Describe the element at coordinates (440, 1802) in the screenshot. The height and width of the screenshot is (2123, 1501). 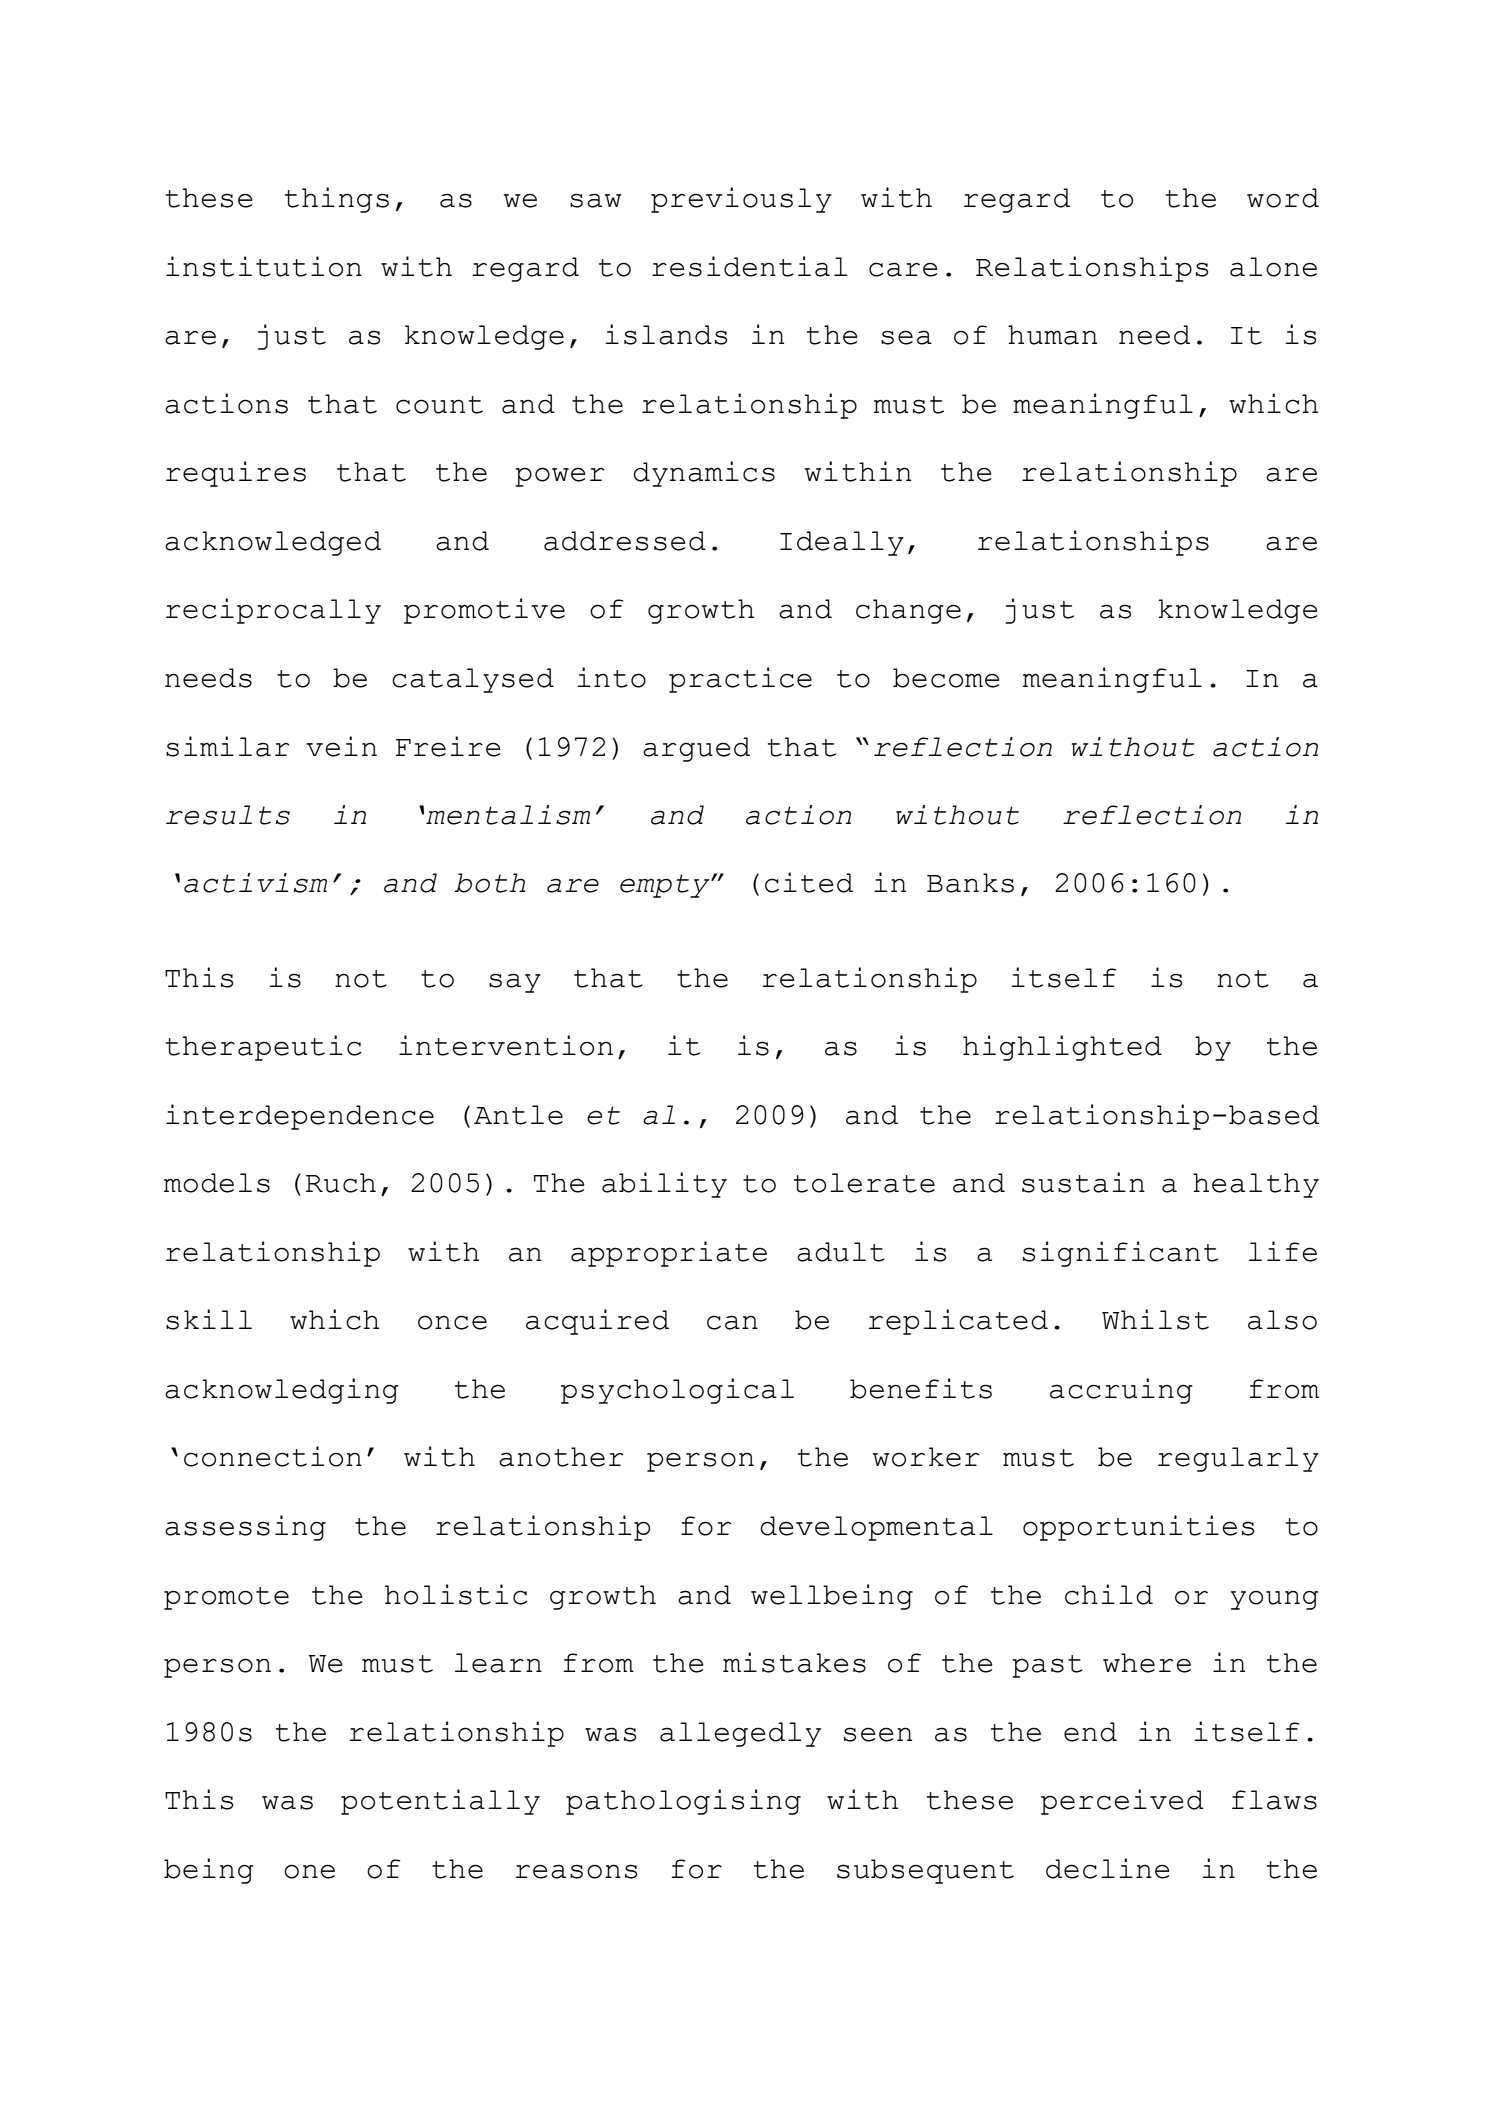
I see `potentially` at that location.
